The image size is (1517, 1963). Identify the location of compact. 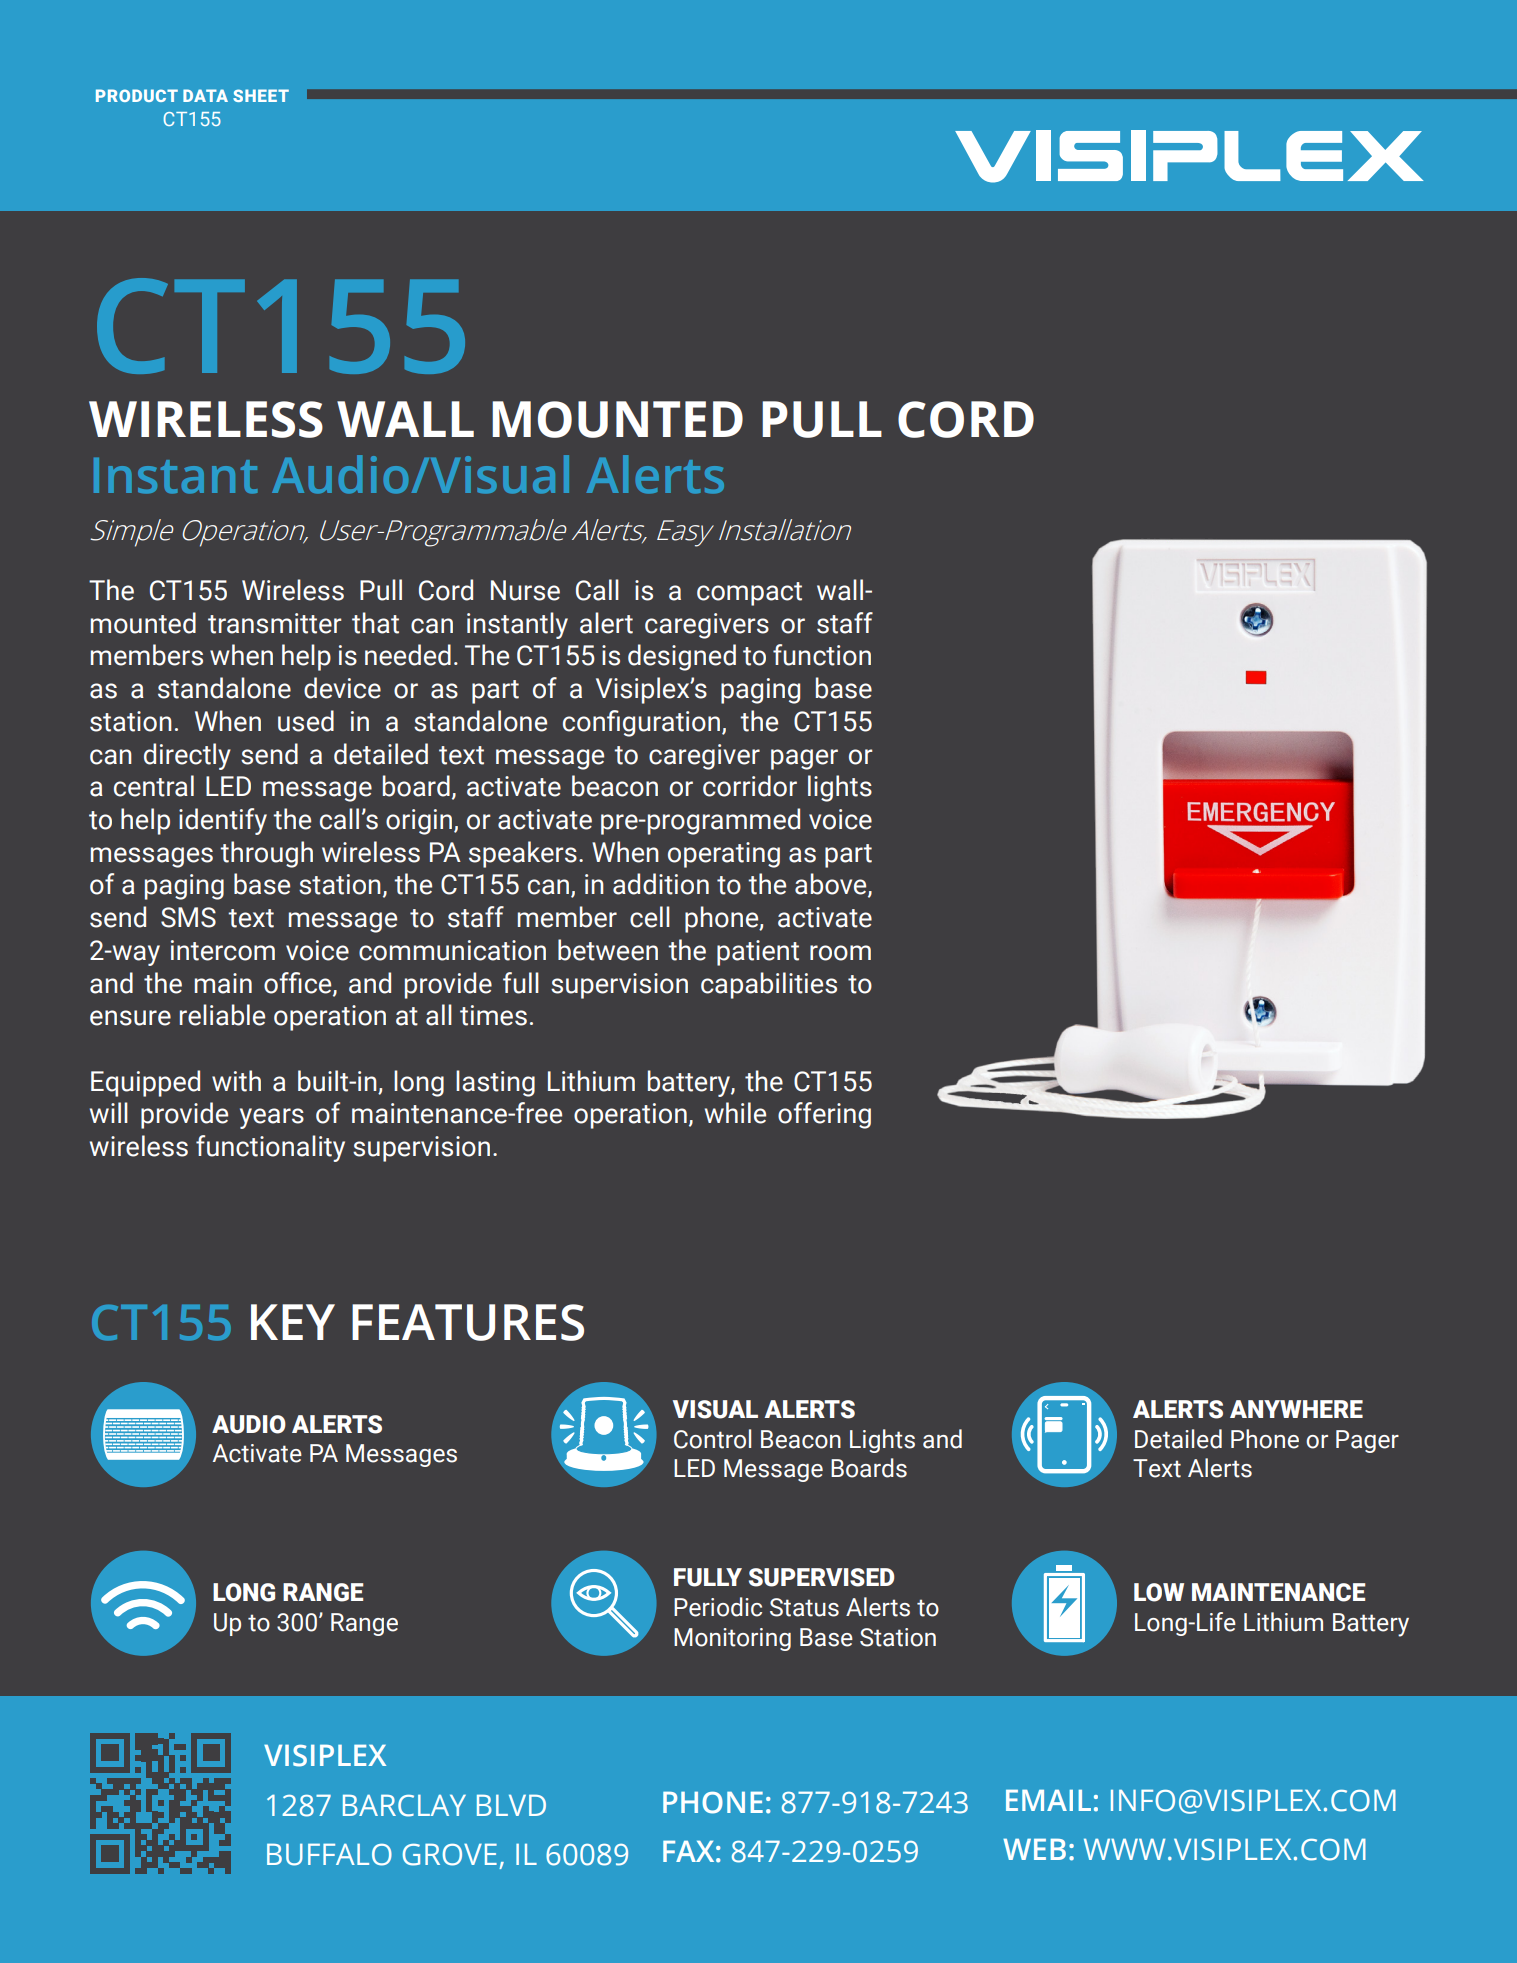
(749, 594).
